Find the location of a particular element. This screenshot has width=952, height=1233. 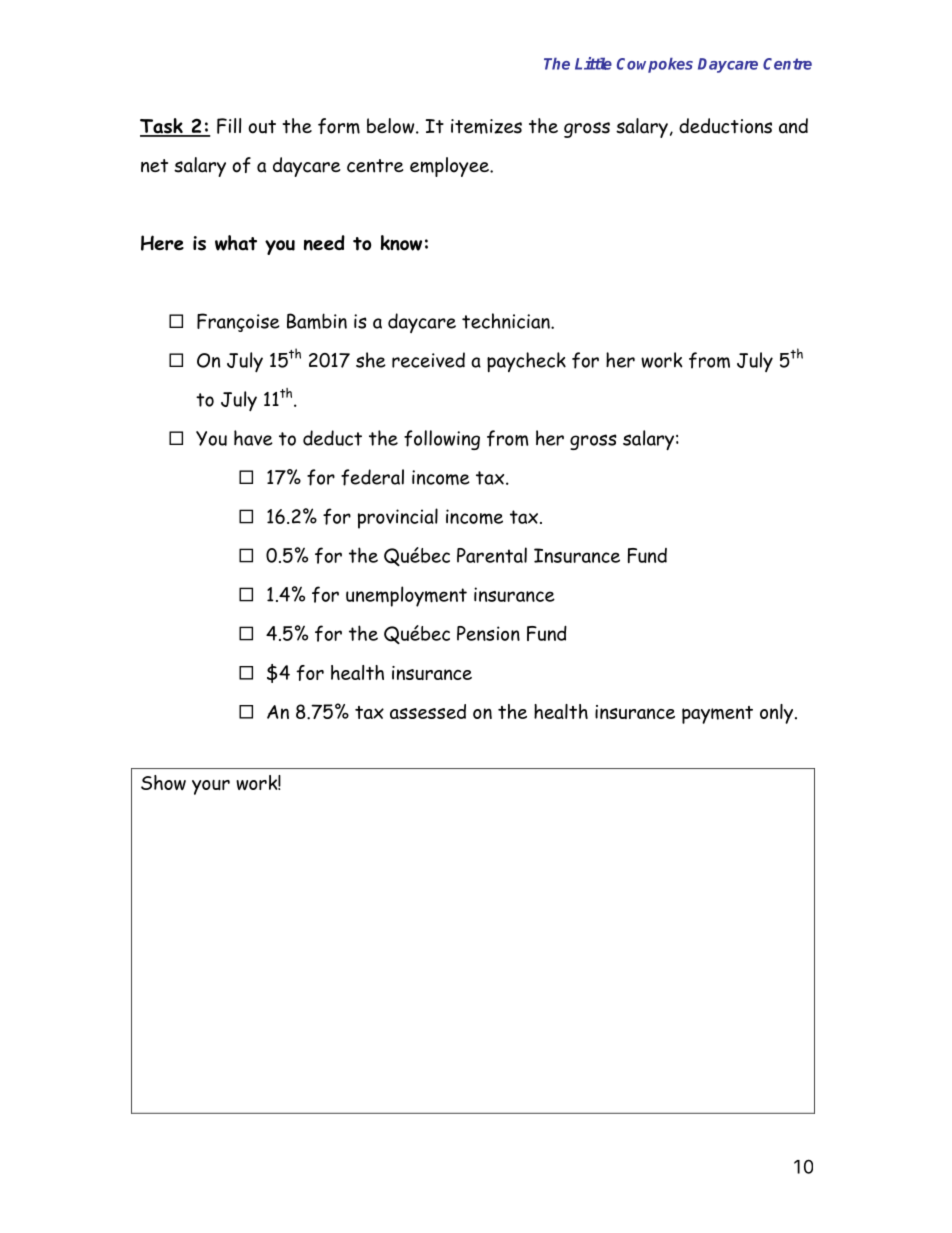

Fill is located at coordinates (229, 126).
